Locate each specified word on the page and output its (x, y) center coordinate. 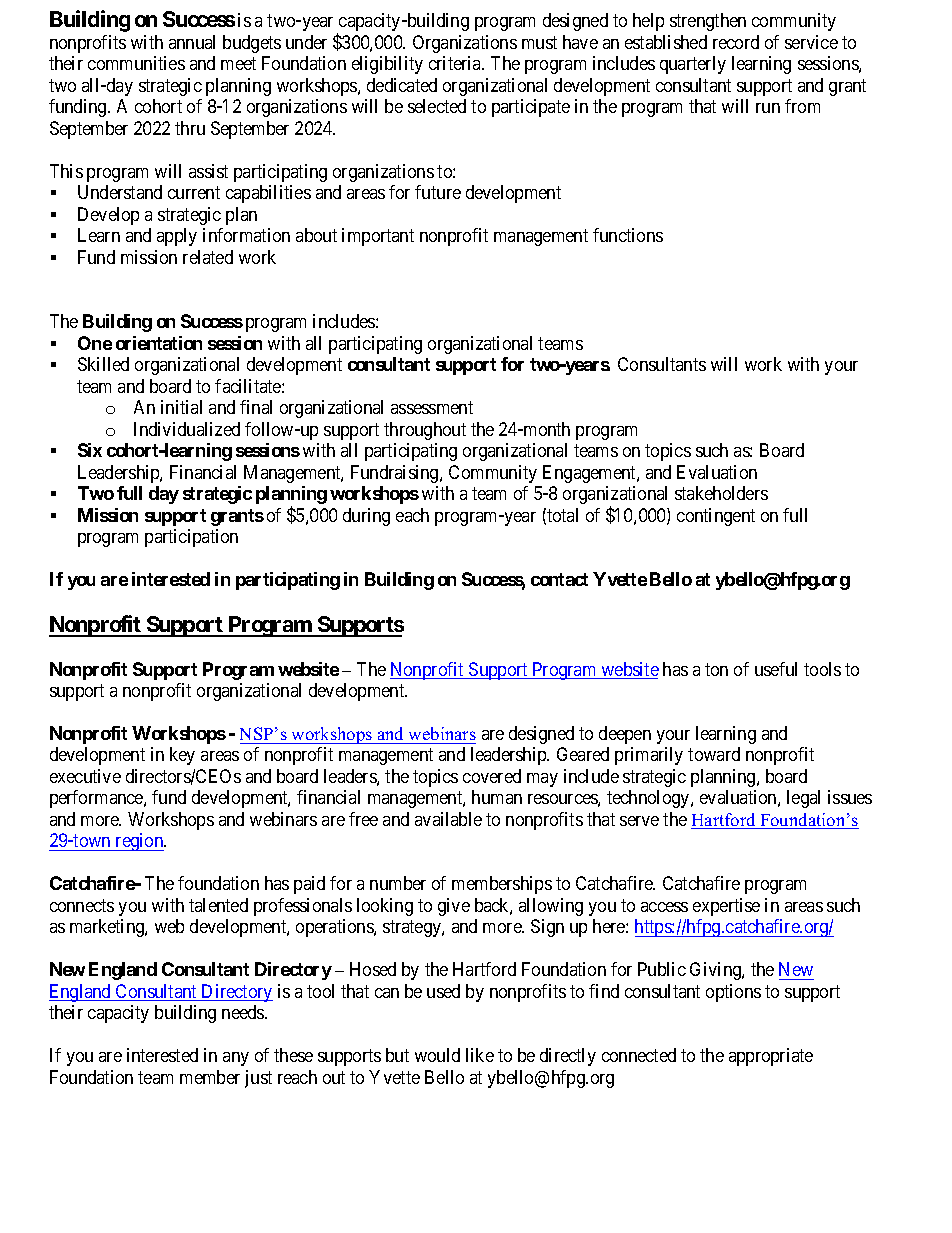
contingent (716, 517)
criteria (456, 63)
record (736, 42)
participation (191, 538)
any (236, 1059)
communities (136, 63)
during (366, 517)
